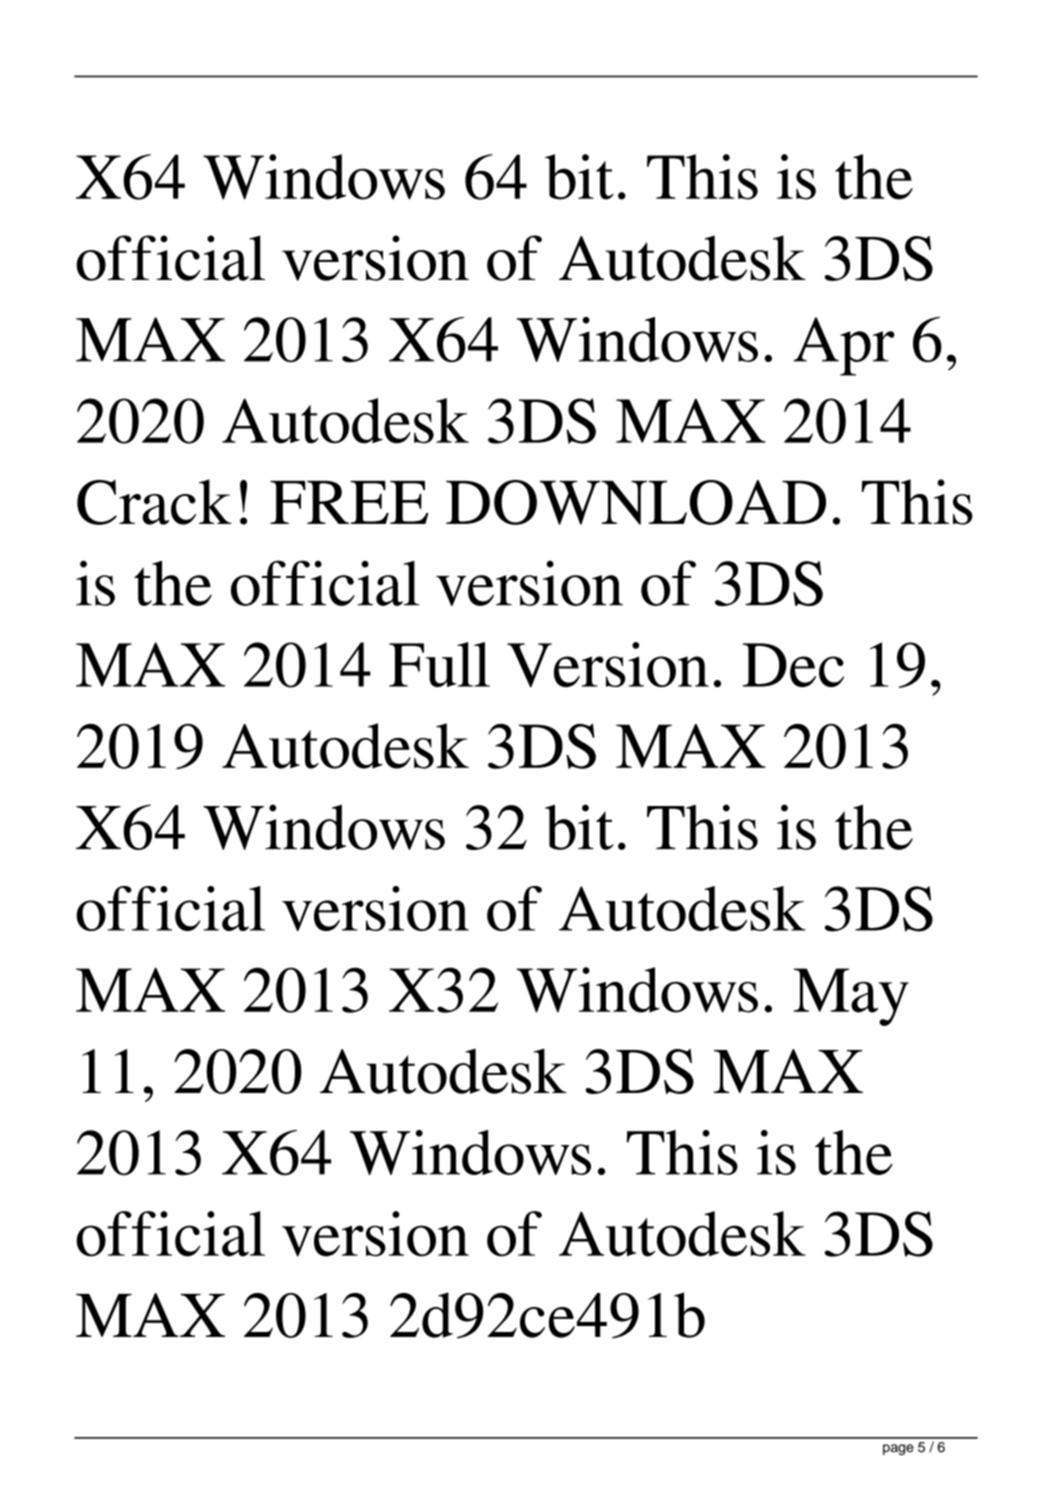 Image resolution: width=1052 pixels, height=1488 pixels. What do you see at coordinates (439, 664) in the screenshot?
I see `Full` at bounding box center [439, 664].
